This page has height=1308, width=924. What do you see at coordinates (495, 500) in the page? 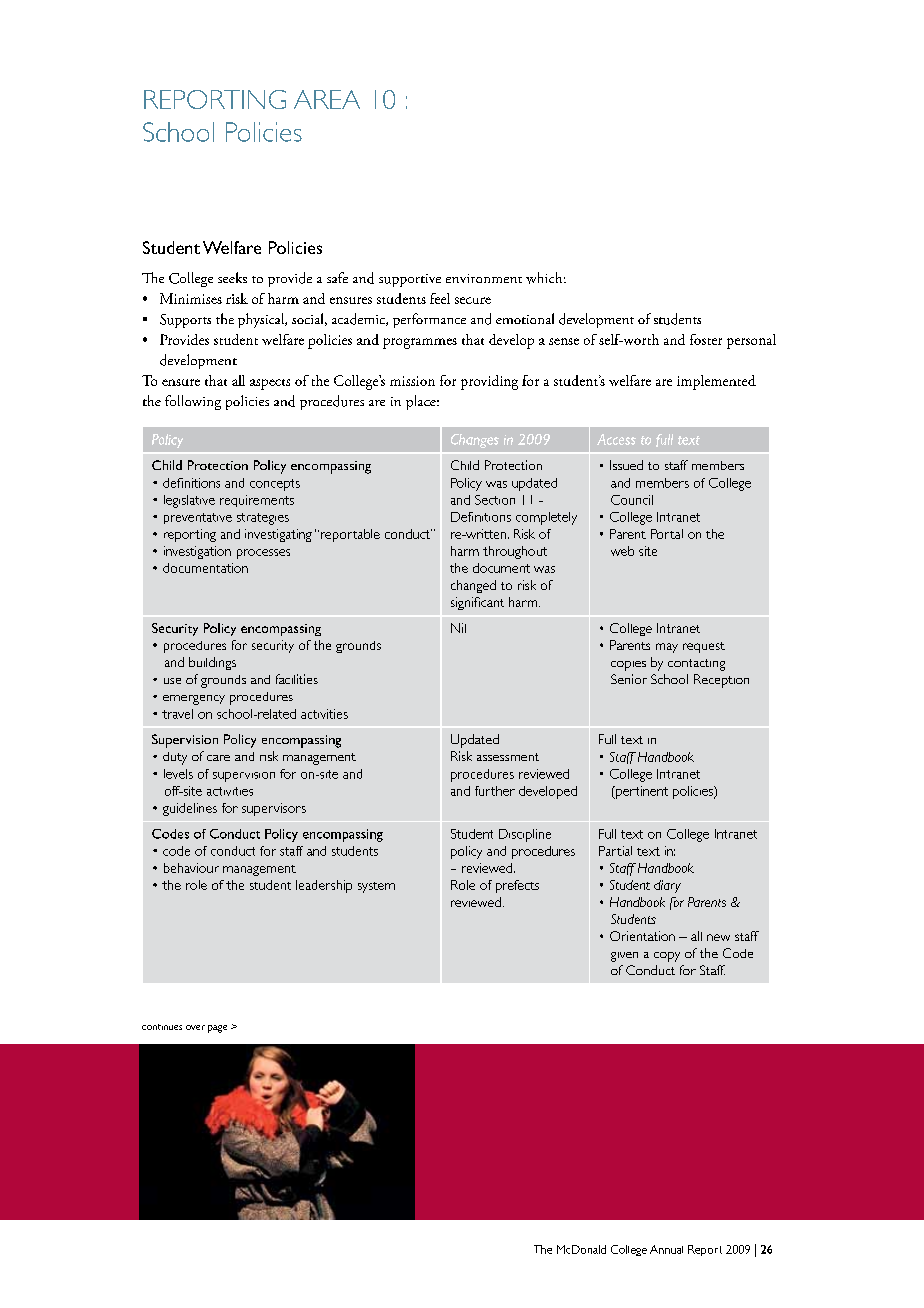
I see `Section` at bounding box center [495, 500].
